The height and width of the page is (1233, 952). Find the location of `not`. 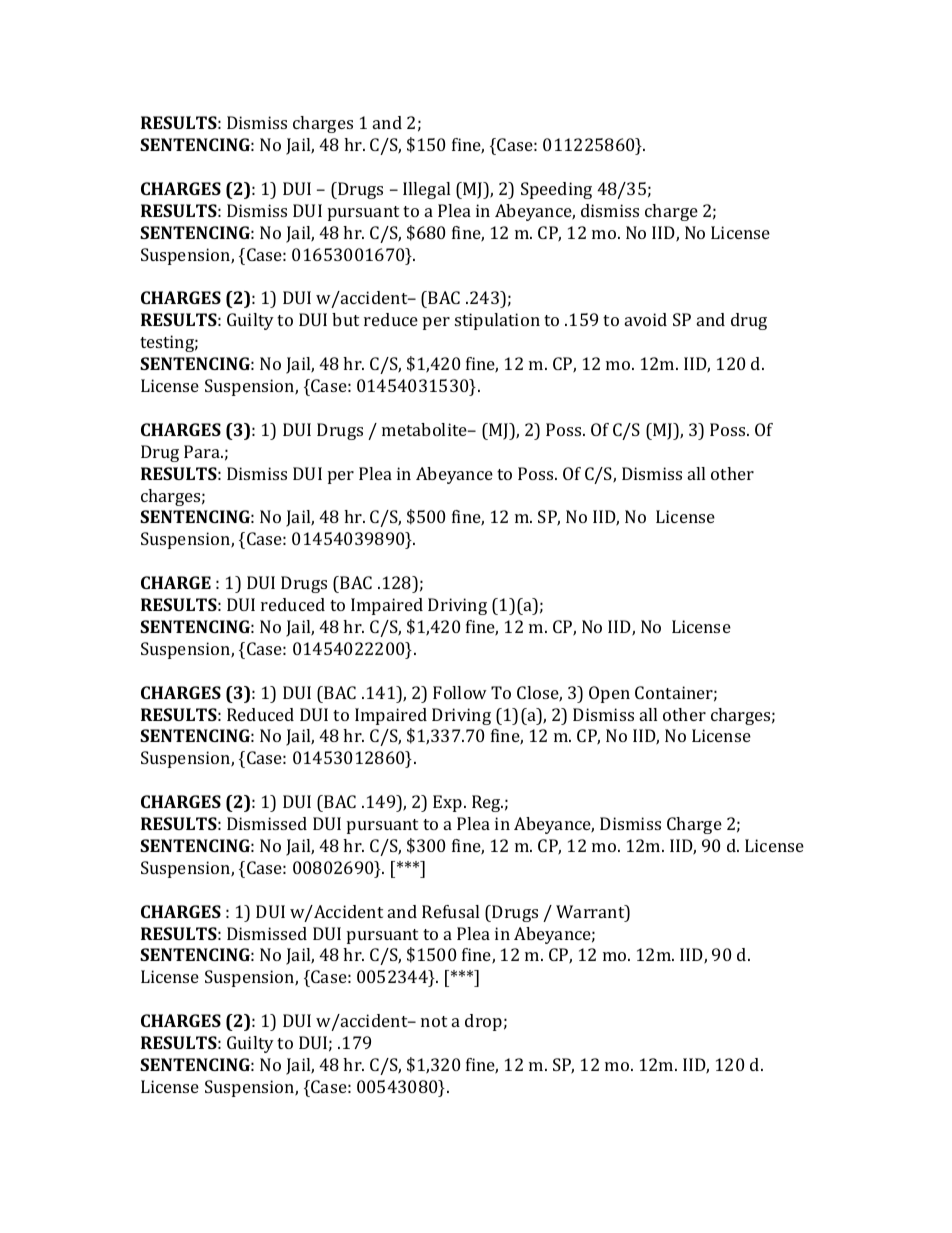

not is located at coordinates (434, 1021).
